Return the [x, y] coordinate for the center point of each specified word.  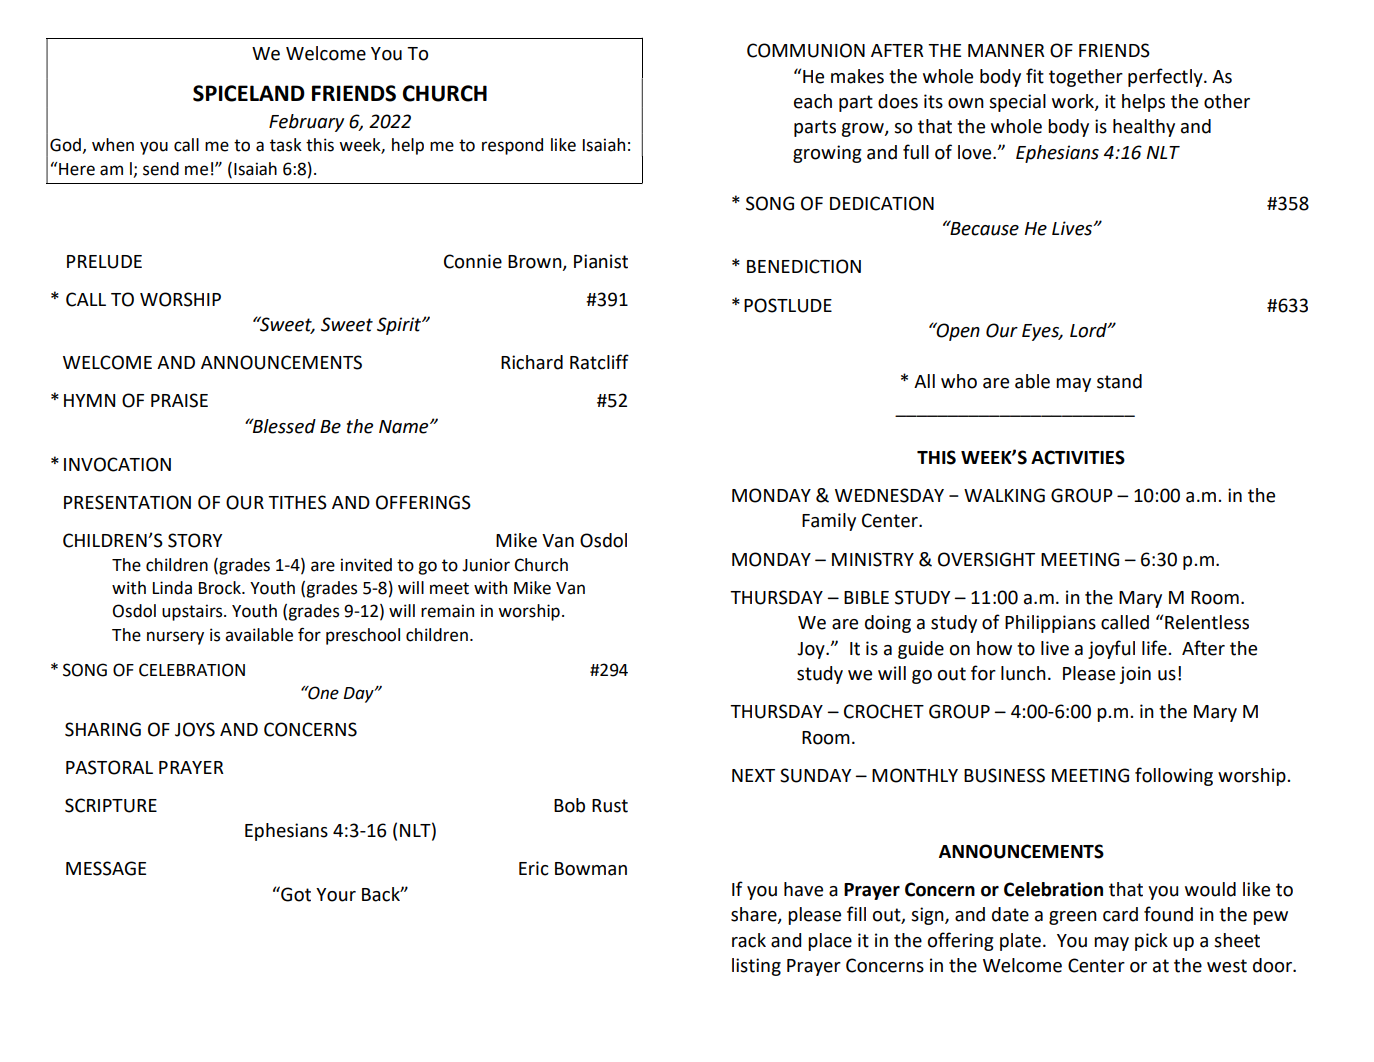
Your [336, 895]
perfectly [1166, 77]
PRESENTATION [127, 502]
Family [829, 522]
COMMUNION [806, 50]
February [306, 123]
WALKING [1004, 495]
